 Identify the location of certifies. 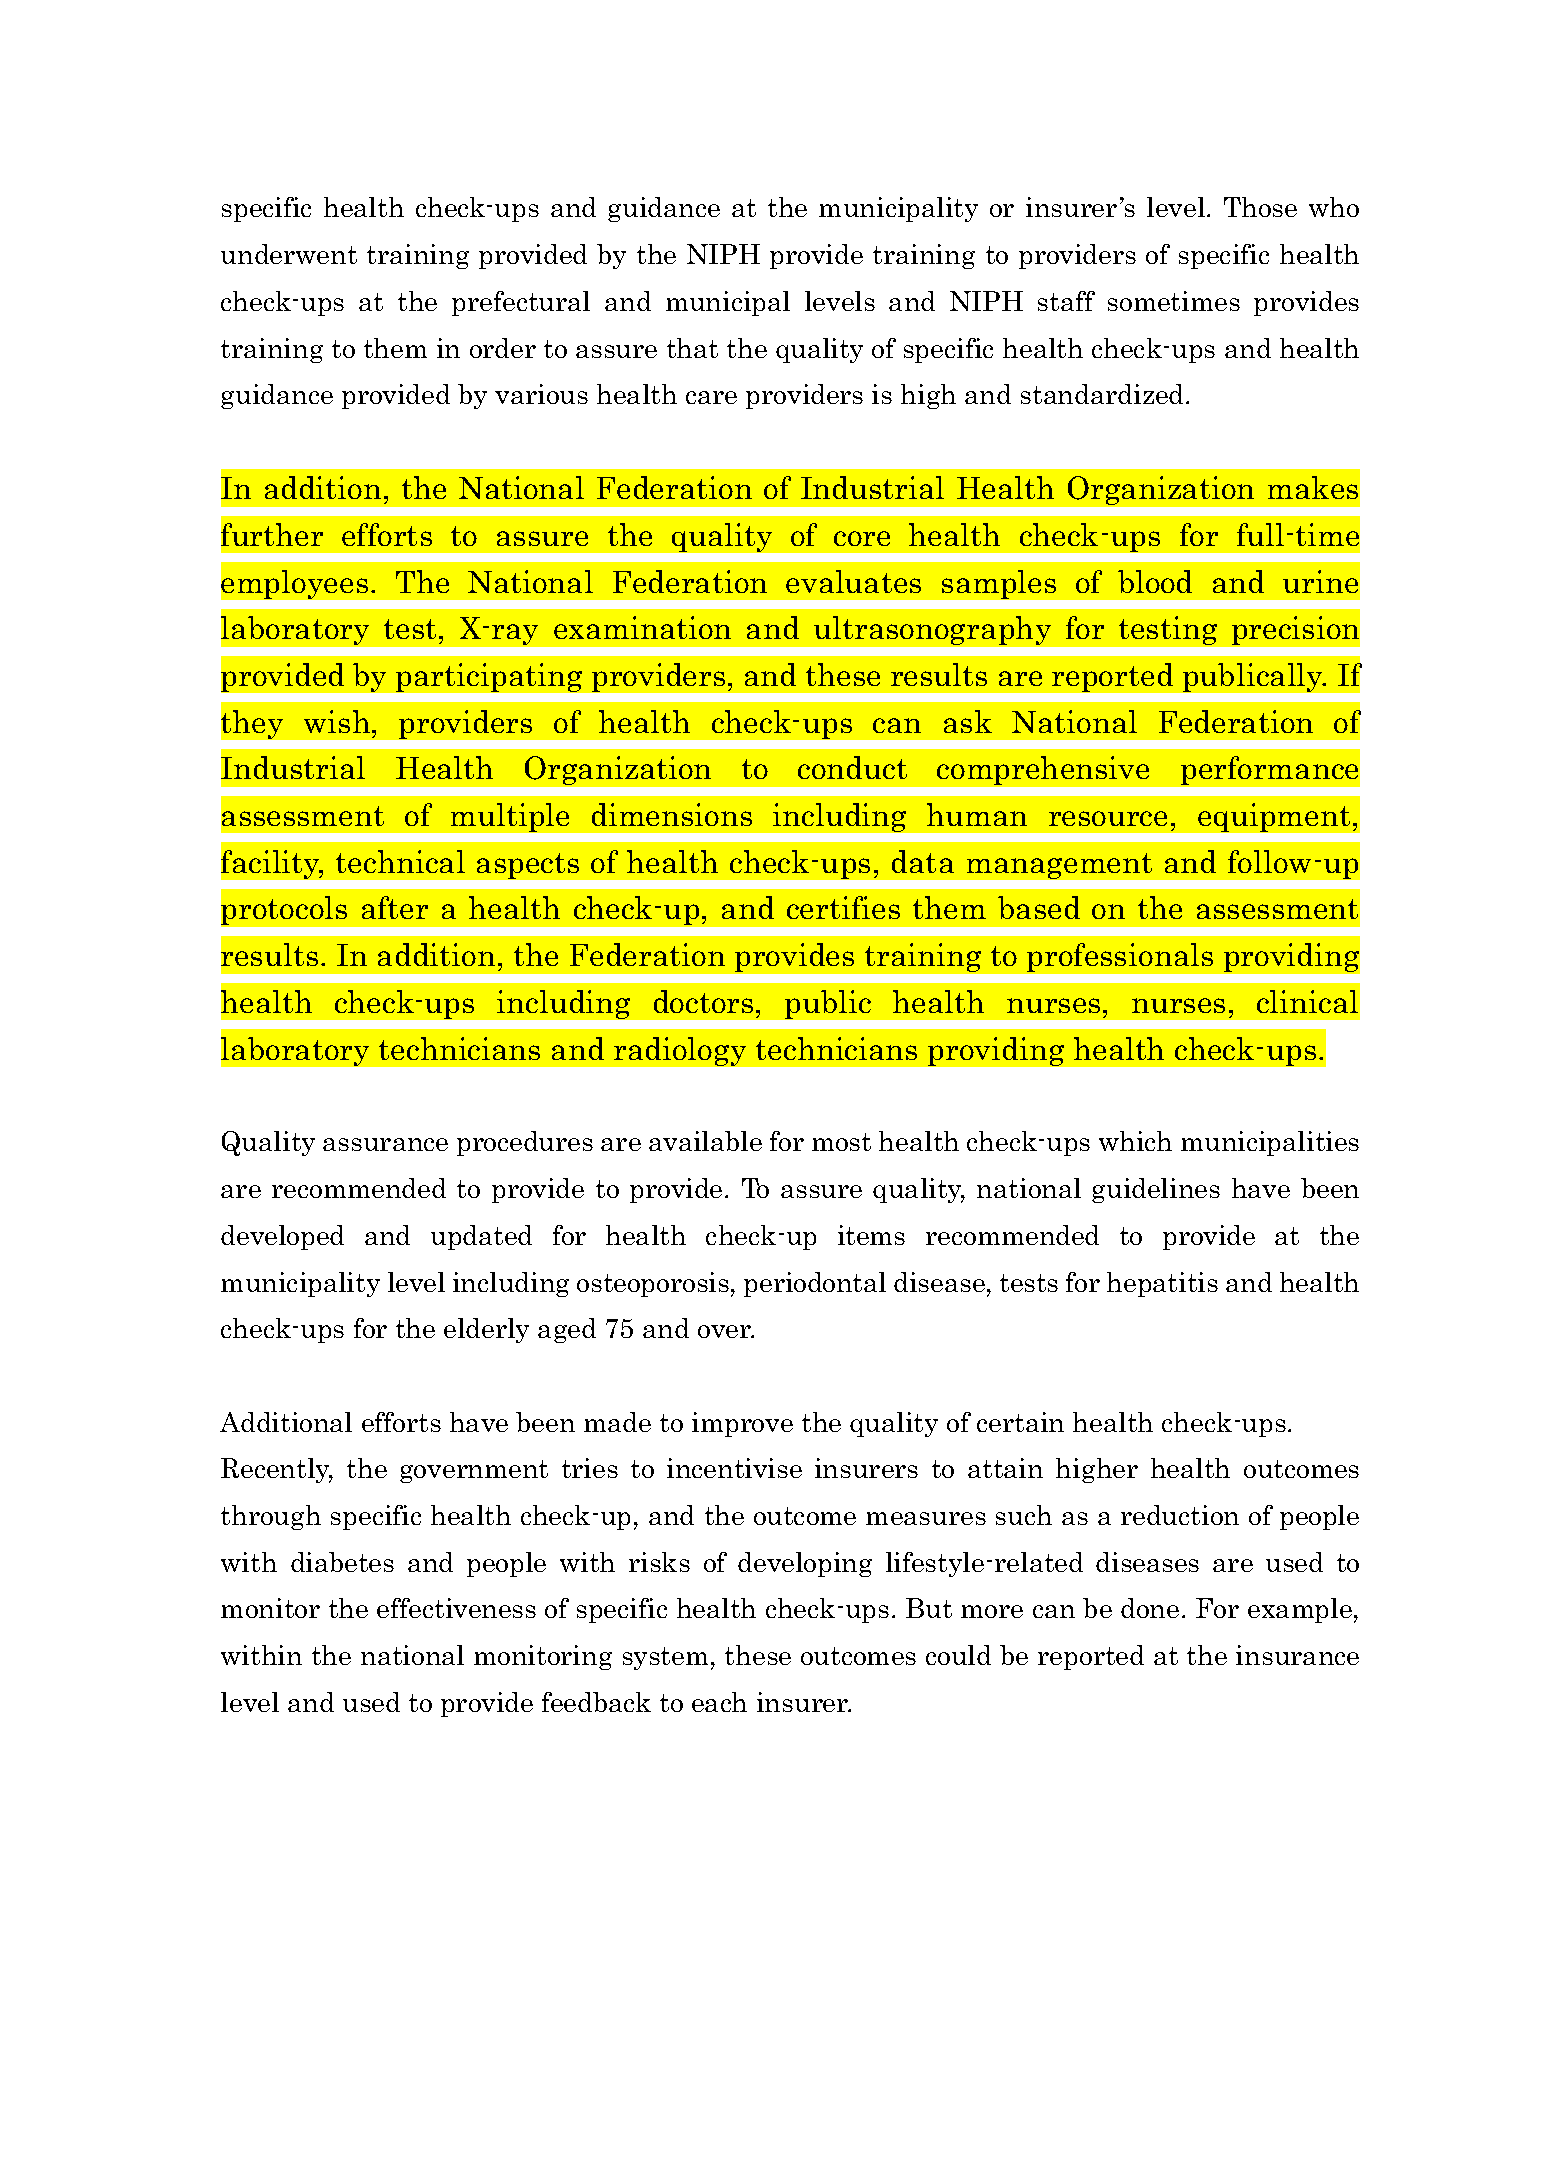
(843, 907).
